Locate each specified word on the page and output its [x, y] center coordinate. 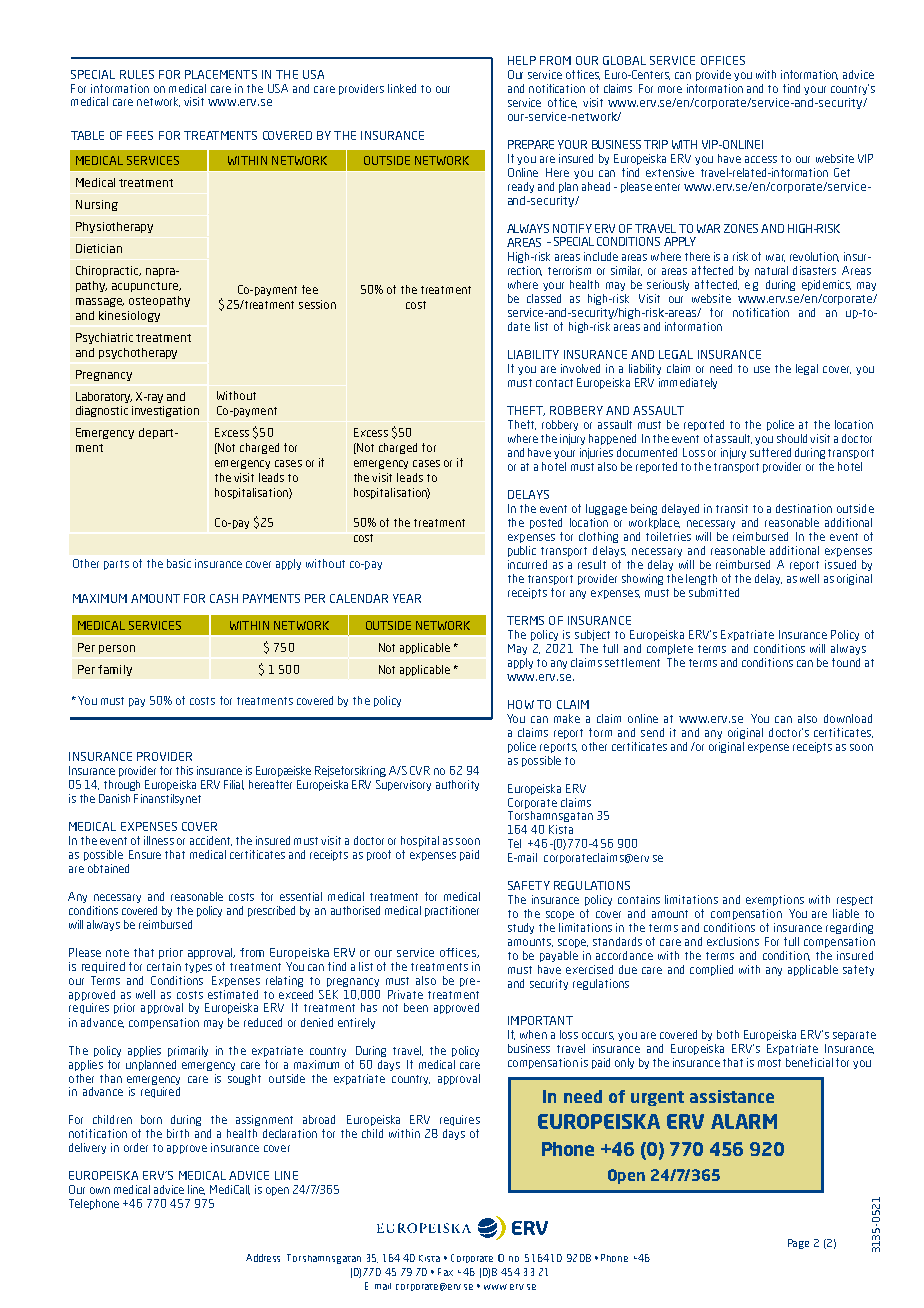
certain [164, 966]
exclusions [733, 941]
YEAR [407, 598]
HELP [522, 60]
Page [798, 1244]
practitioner [452, 911]
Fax [445, 1272]
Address [263, 1258]
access [761, 159]
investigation [165, 411]
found [846, 662]
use [762, 369]
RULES [137, 74]
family [115, 670]
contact [554, 383]
